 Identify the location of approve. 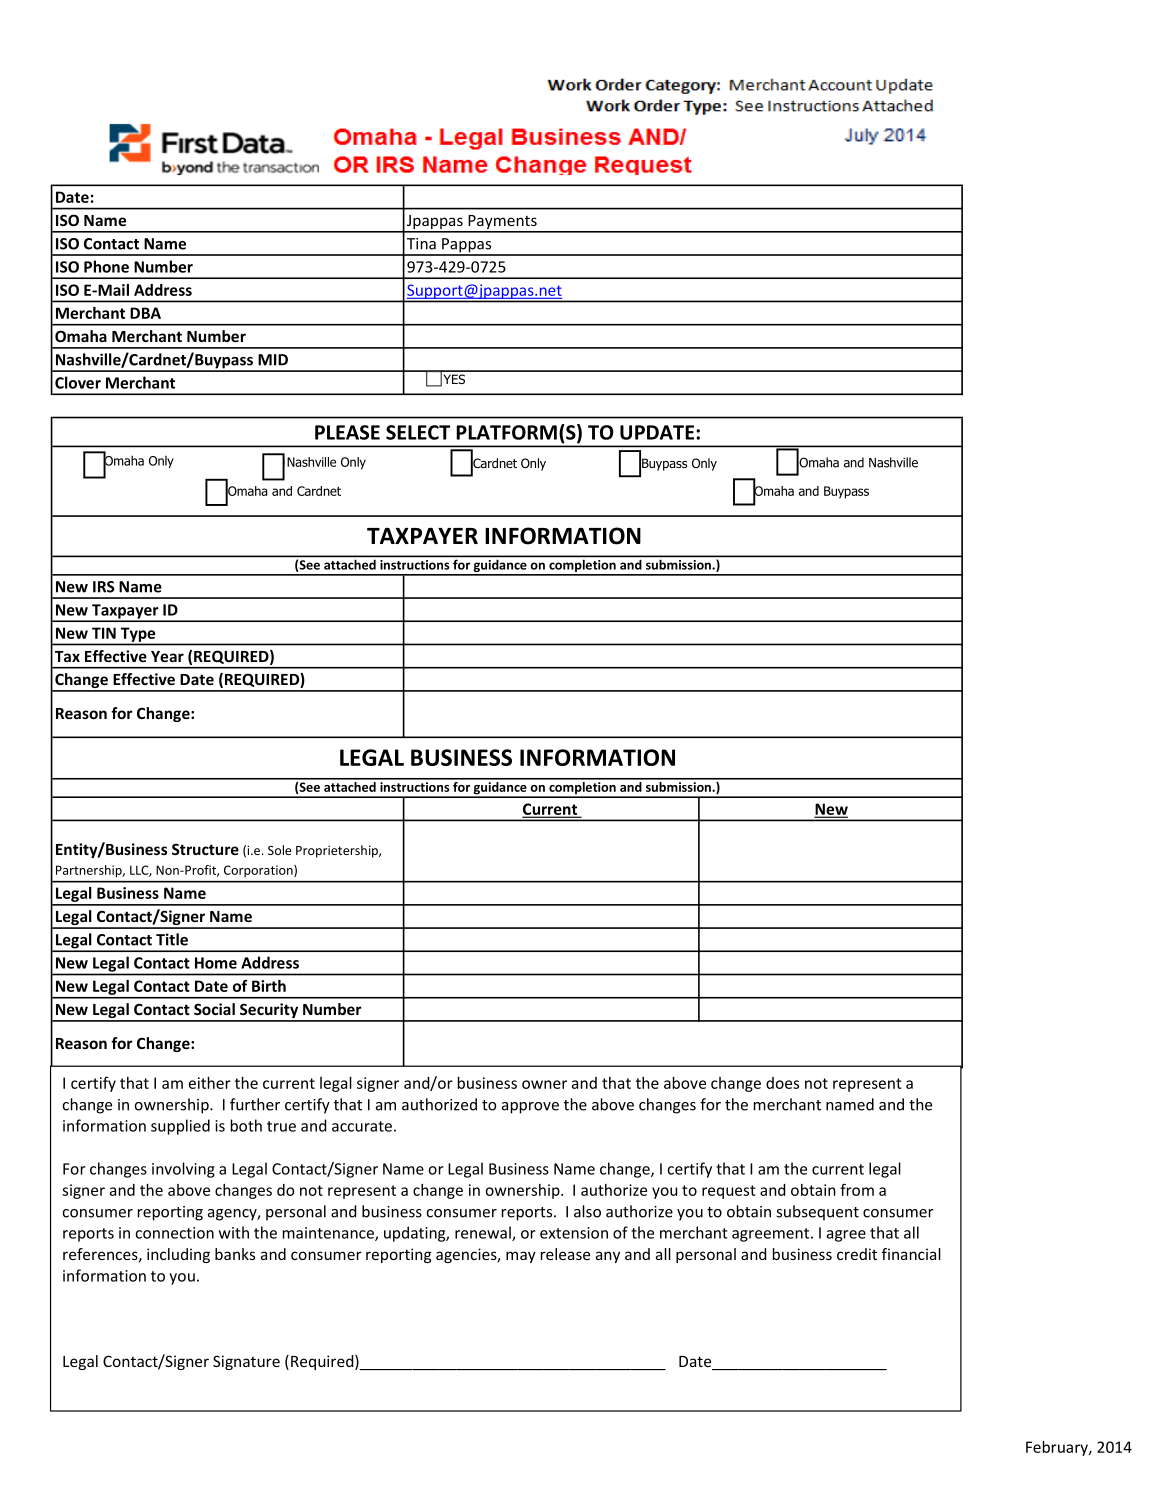
(530, 1108).
